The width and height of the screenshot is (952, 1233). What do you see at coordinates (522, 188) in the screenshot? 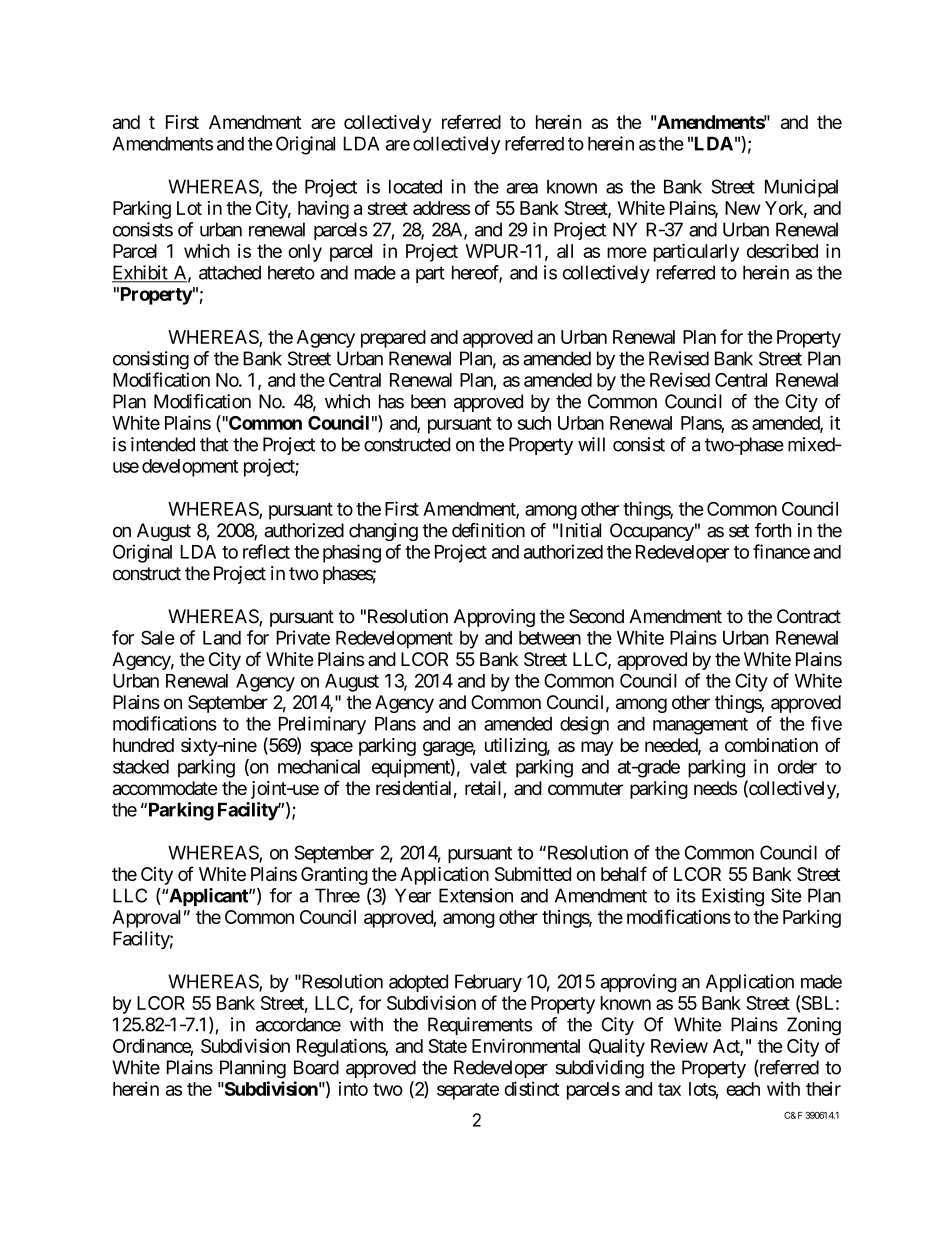
I see `area` at bounding box center [522, 188].
